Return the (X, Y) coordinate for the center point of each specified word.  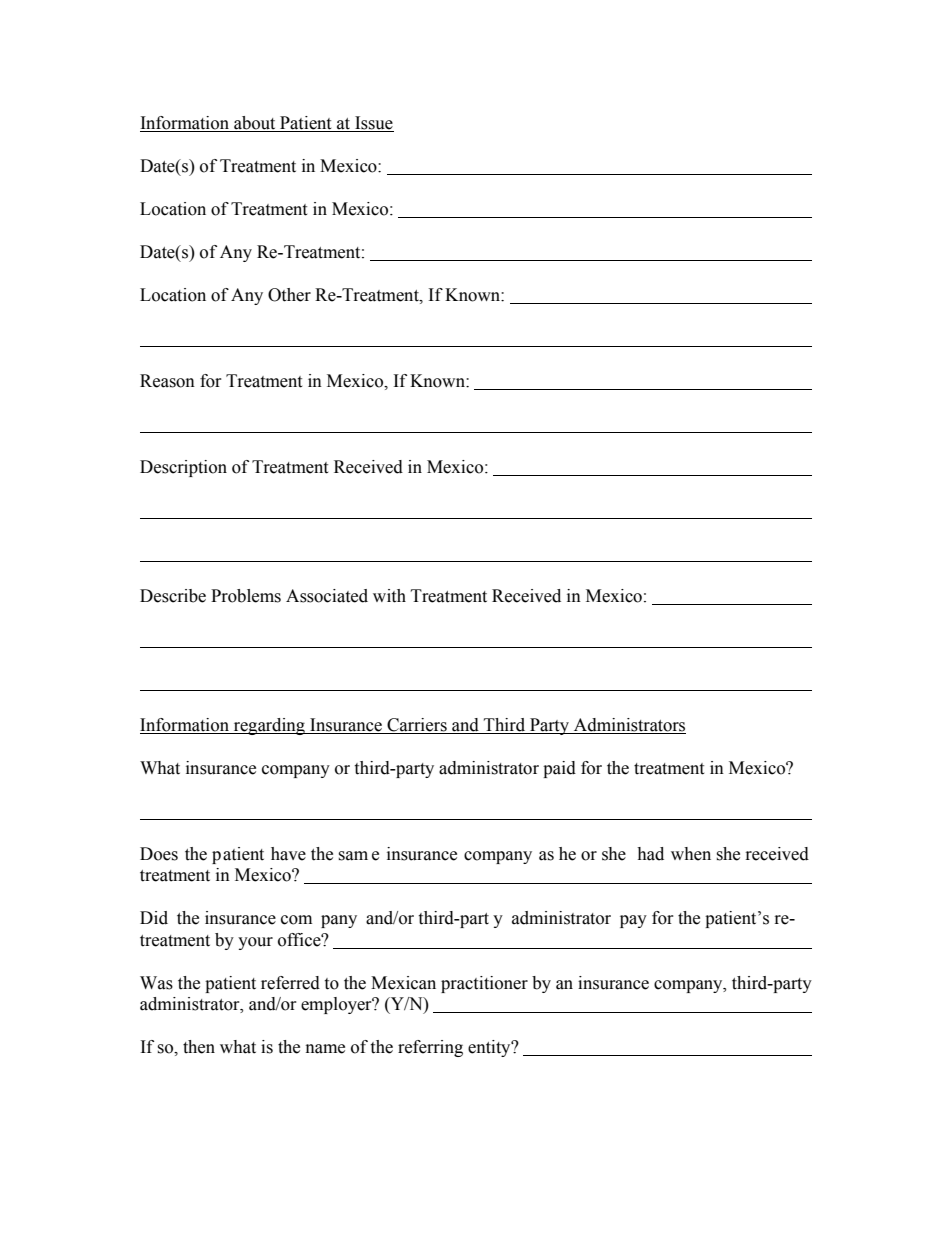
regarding (269, 726)
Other (289, 295)
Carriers (417, 725)
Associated (327, 596)
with (389, 596)
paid (559, 769)
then (199, 1047)
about (255, 124)
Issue (373, 124)
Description (183, 468)
